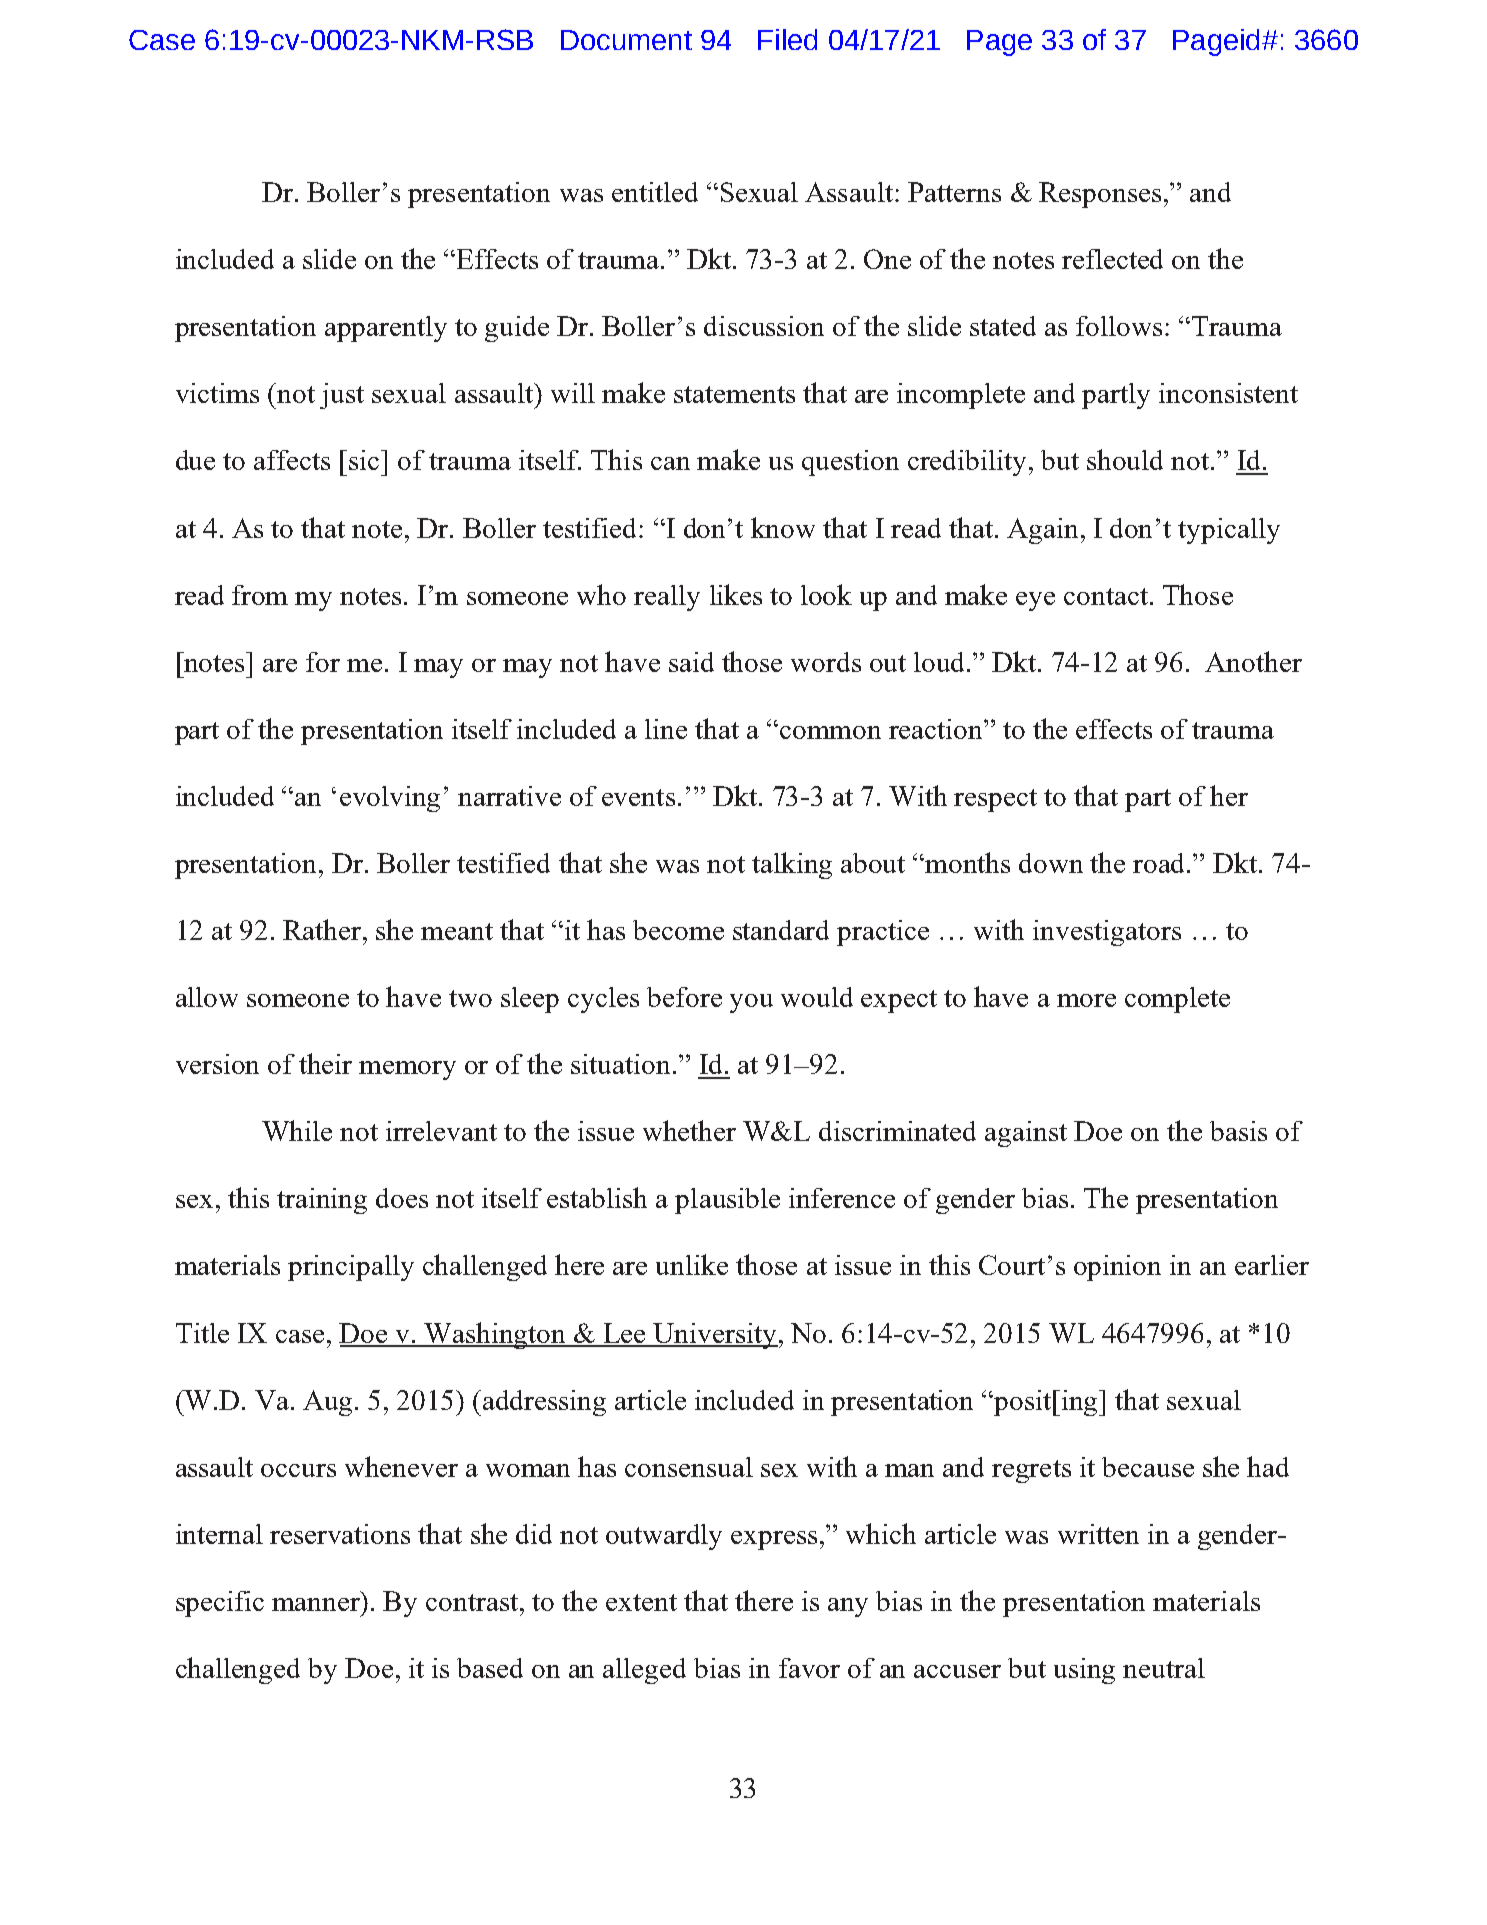 This document has height=1925, width=1487. Describe the element at coordinates (351, 1268) in the document. I see `principally` at that location.
